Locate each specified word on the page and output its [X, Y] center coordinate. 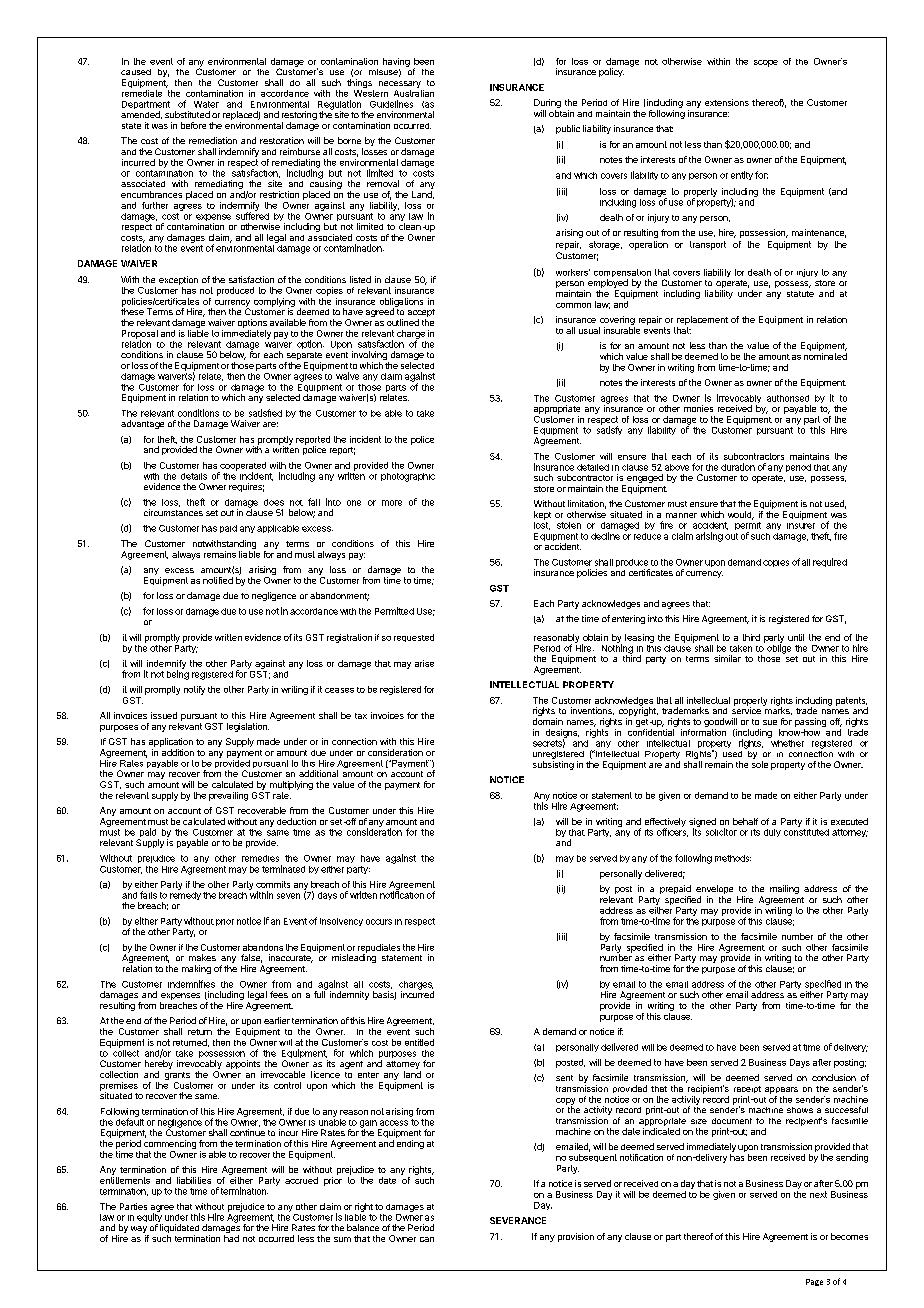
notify [194, 690]
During [547, 105]
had [231, 1238]
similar [727, 658]
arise [424, 663]
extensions [727, 102]
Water [206, 104]
